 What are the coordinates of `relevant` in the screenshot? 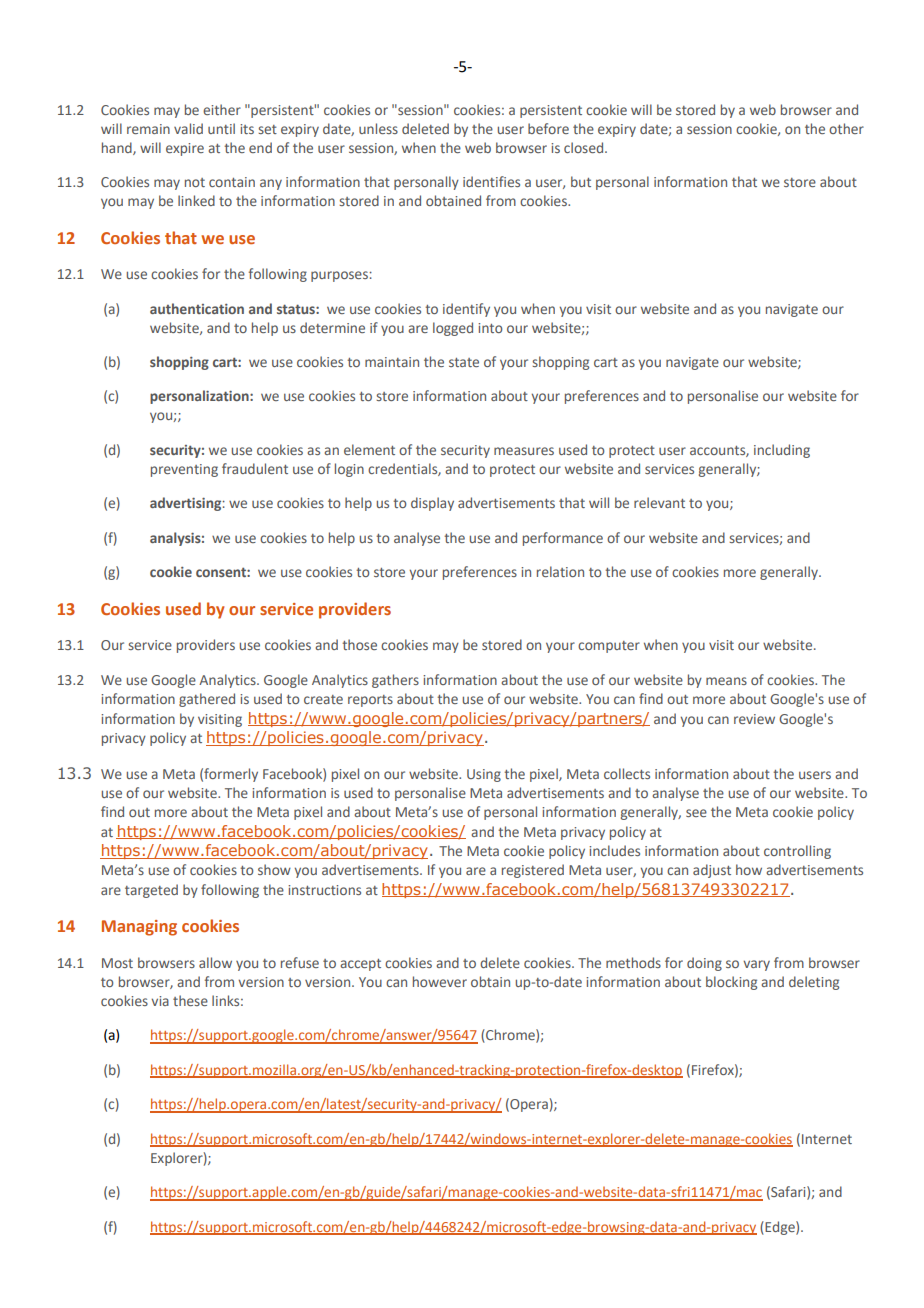 It's located at (659, 502).
